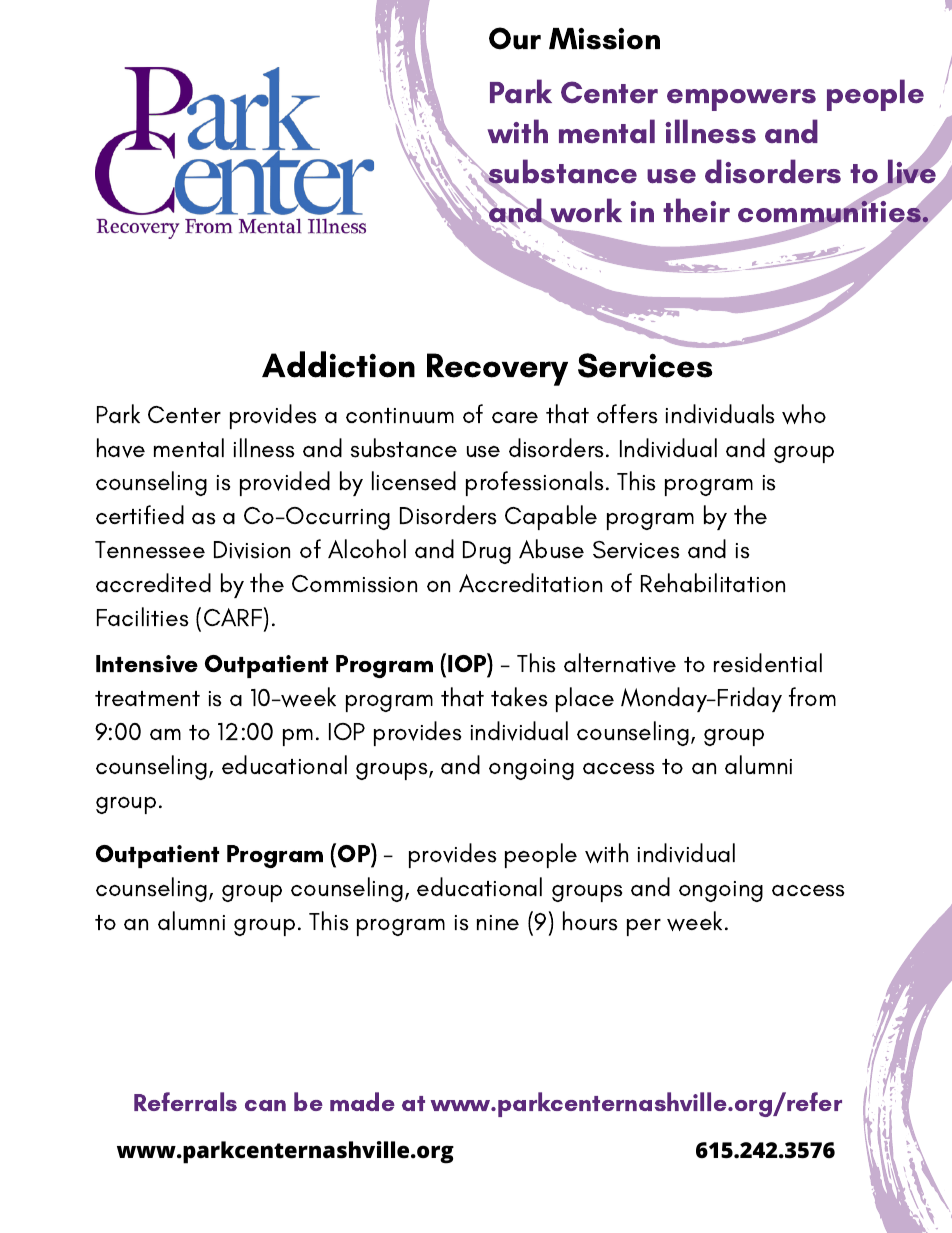 The height and width of the document is (1233, 952). What do you see at coordinates (265, 1105) in the document?
I see `can` at bounding box center [265, 1105].
